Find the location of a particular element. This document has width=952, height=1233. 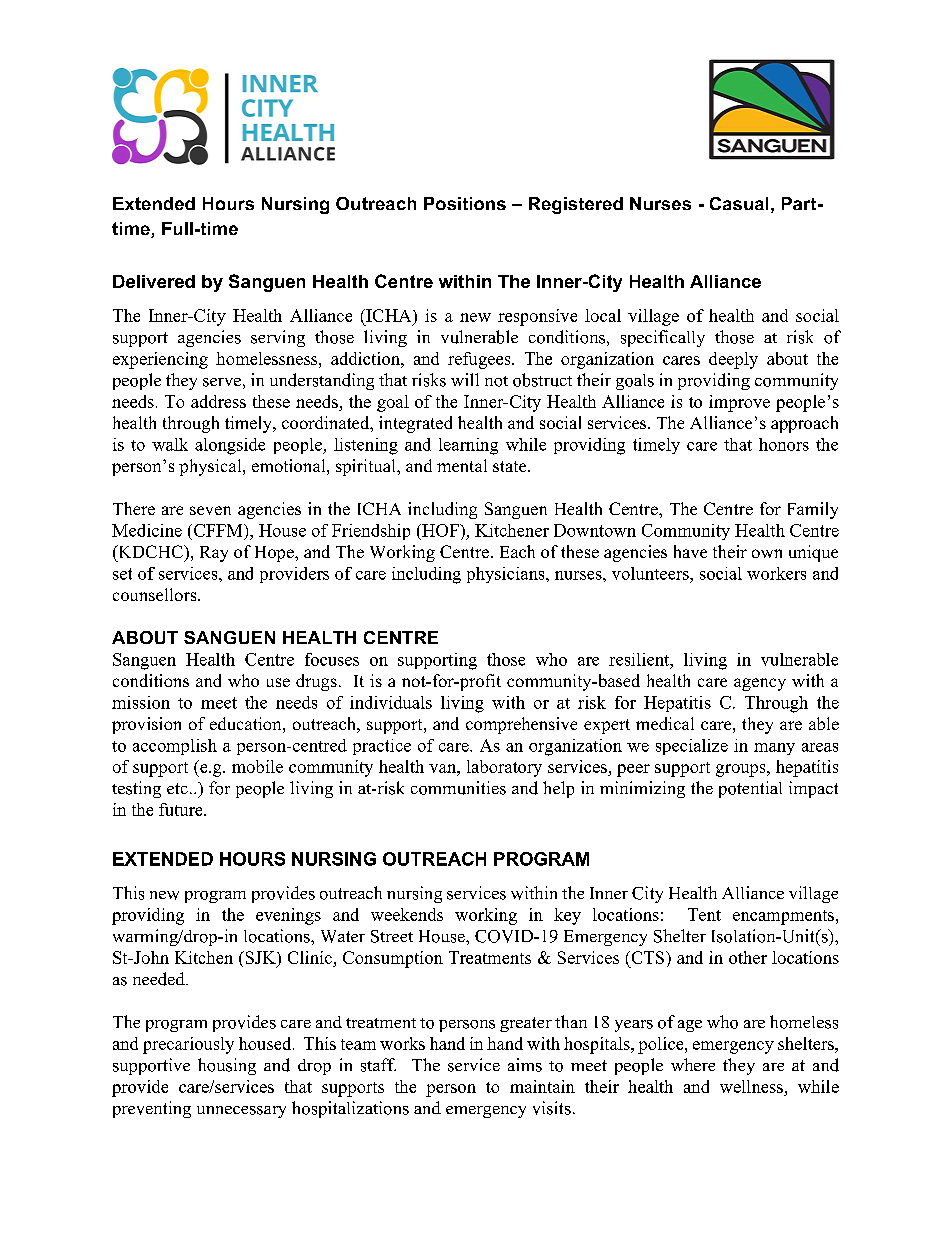

agency is located at coordinates (760, 684).
